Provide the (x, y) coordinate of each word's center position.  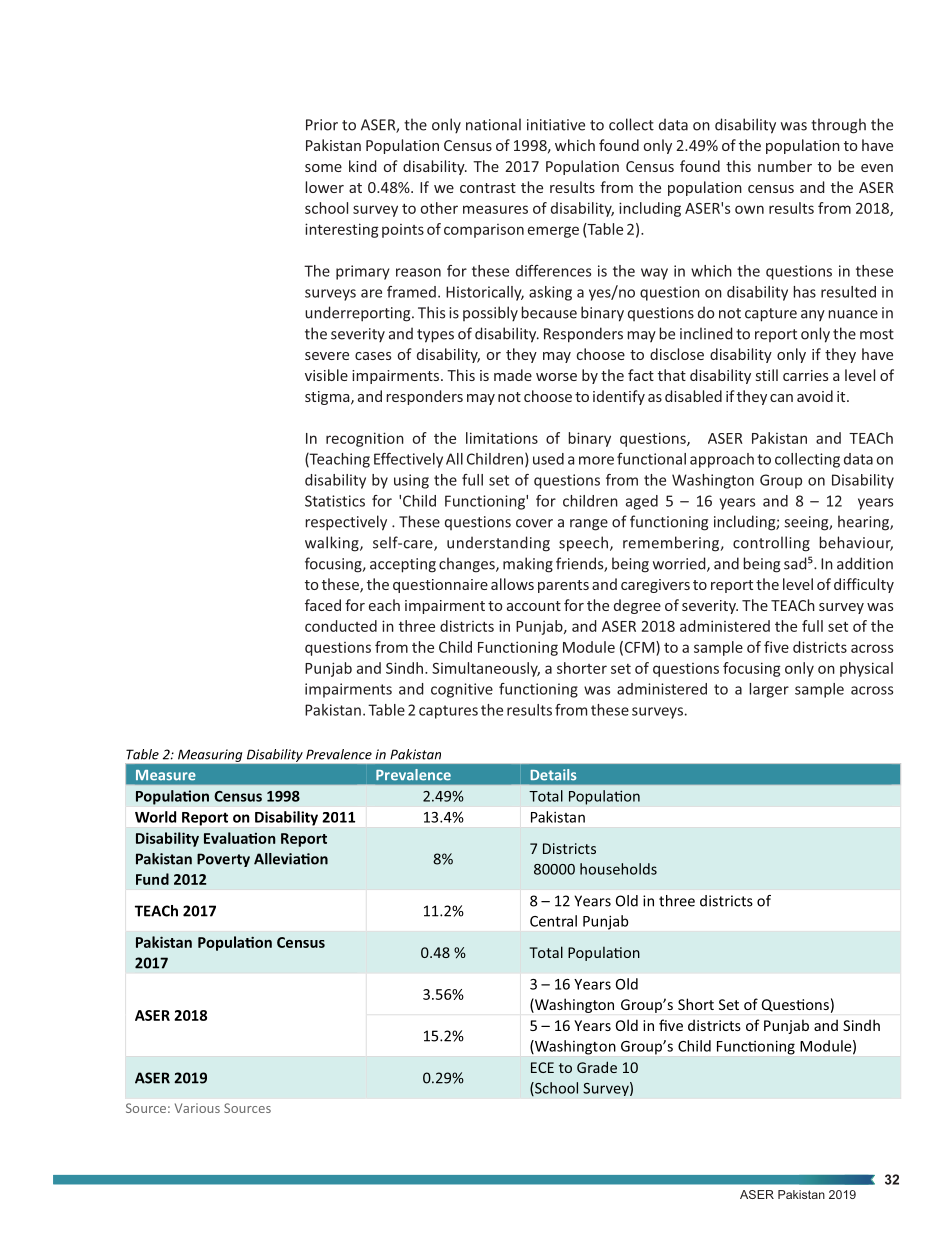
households (618, 869)
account (534, 606)
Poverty (223, 860)
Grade (597, 1067)
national (493, 124)
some (323, 168)
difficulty (864, 585)
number (785, 166)
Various (197, 1108)
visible (326, 375)
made (513, 375)
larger (769, 690)
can (781, 398)
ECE (542, 1067)
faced (323, 605)
